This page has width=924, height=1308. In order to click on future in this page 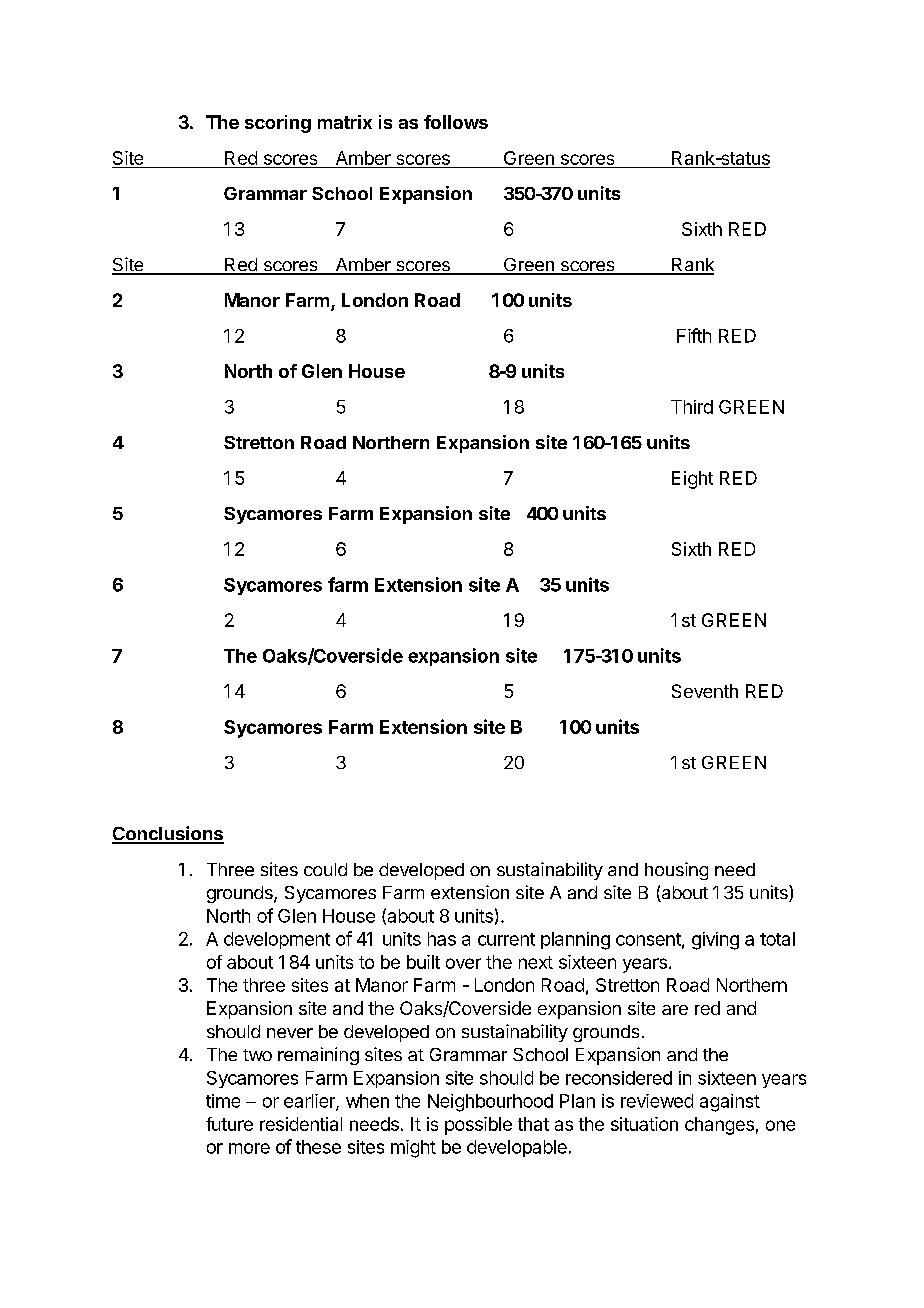, I will do `click(229, 1124)`.
